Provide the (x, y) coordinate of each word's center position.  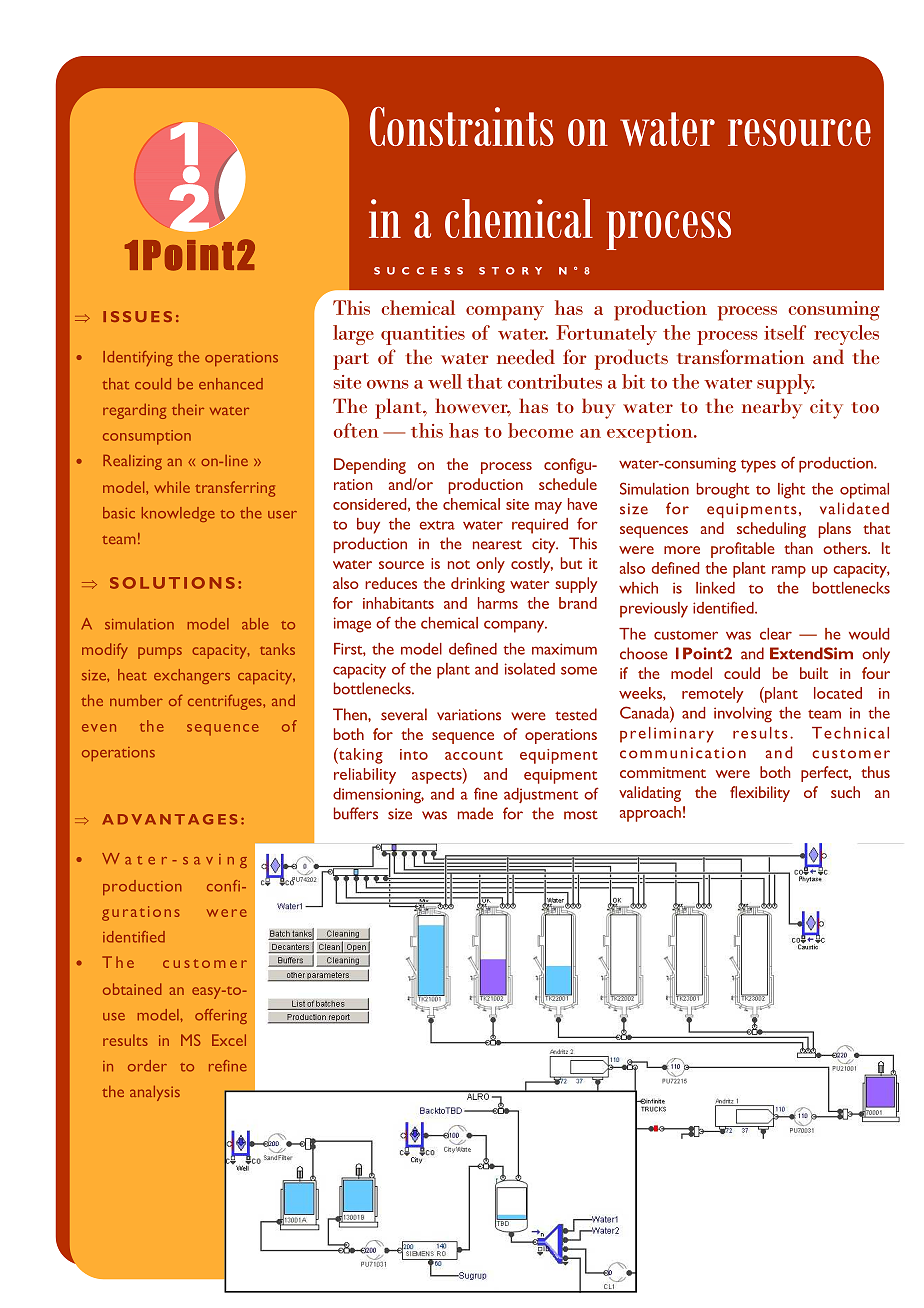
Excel (229, 1040)
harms (498, 603)
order (147, 1066)
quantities (423, 335)
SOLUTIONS (172, 583)
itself (785, 332)
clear (776, 634)
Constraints (462, 126)
